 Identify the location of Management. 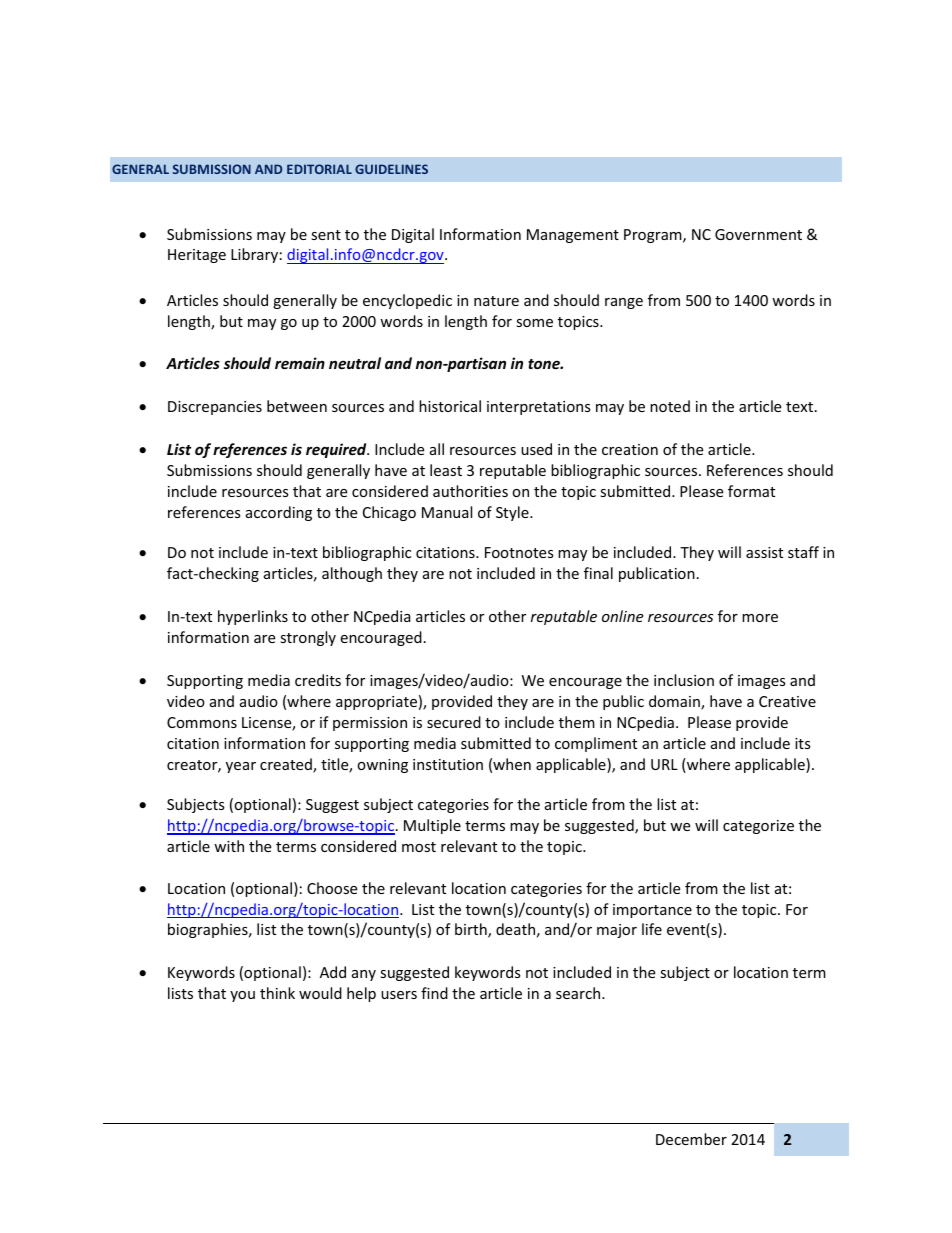
(573, 236).
